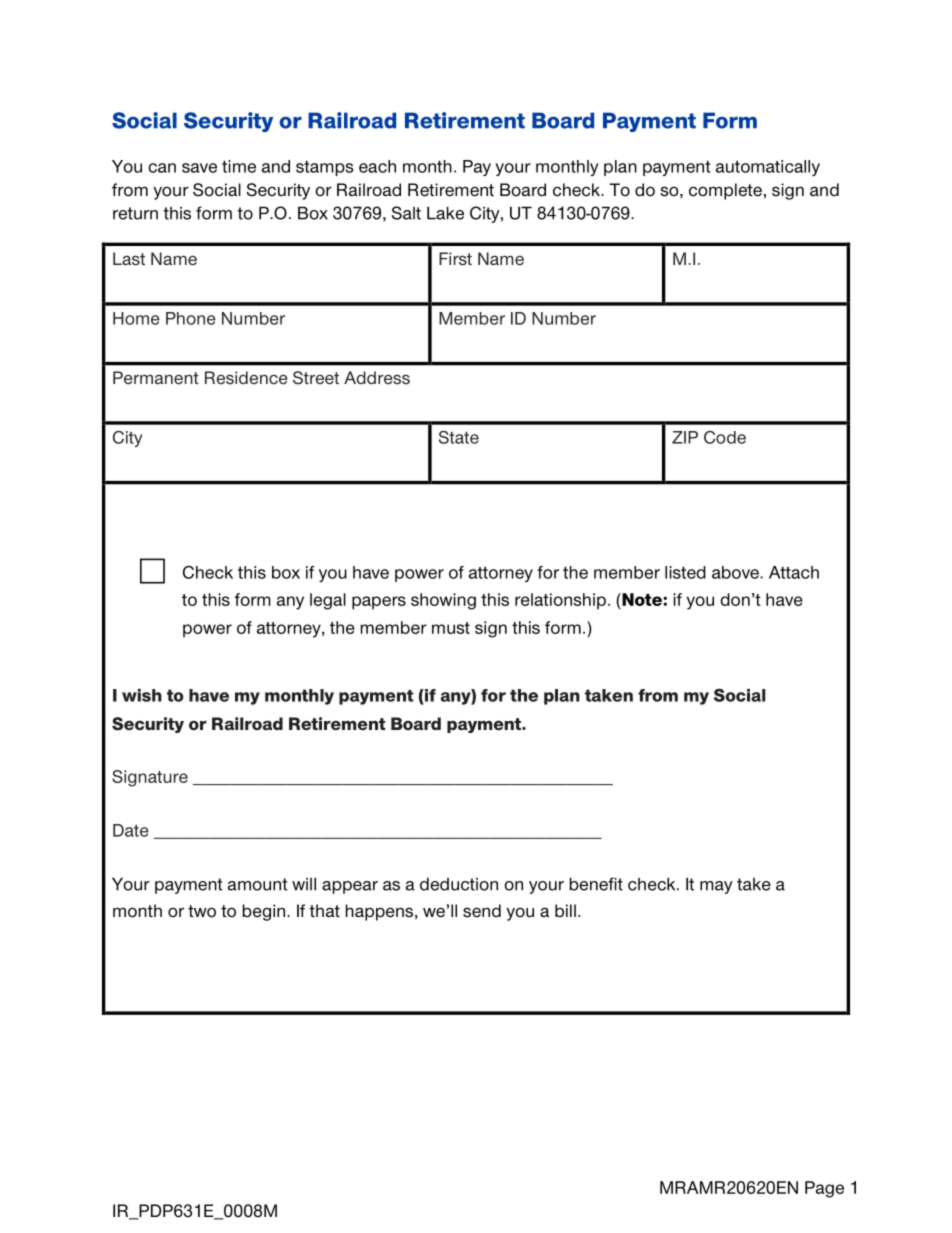 This screenshot has width=952, height=1233. Describe the element at coordinates (736, 572) in the screenshot. I see `above` at that location.
